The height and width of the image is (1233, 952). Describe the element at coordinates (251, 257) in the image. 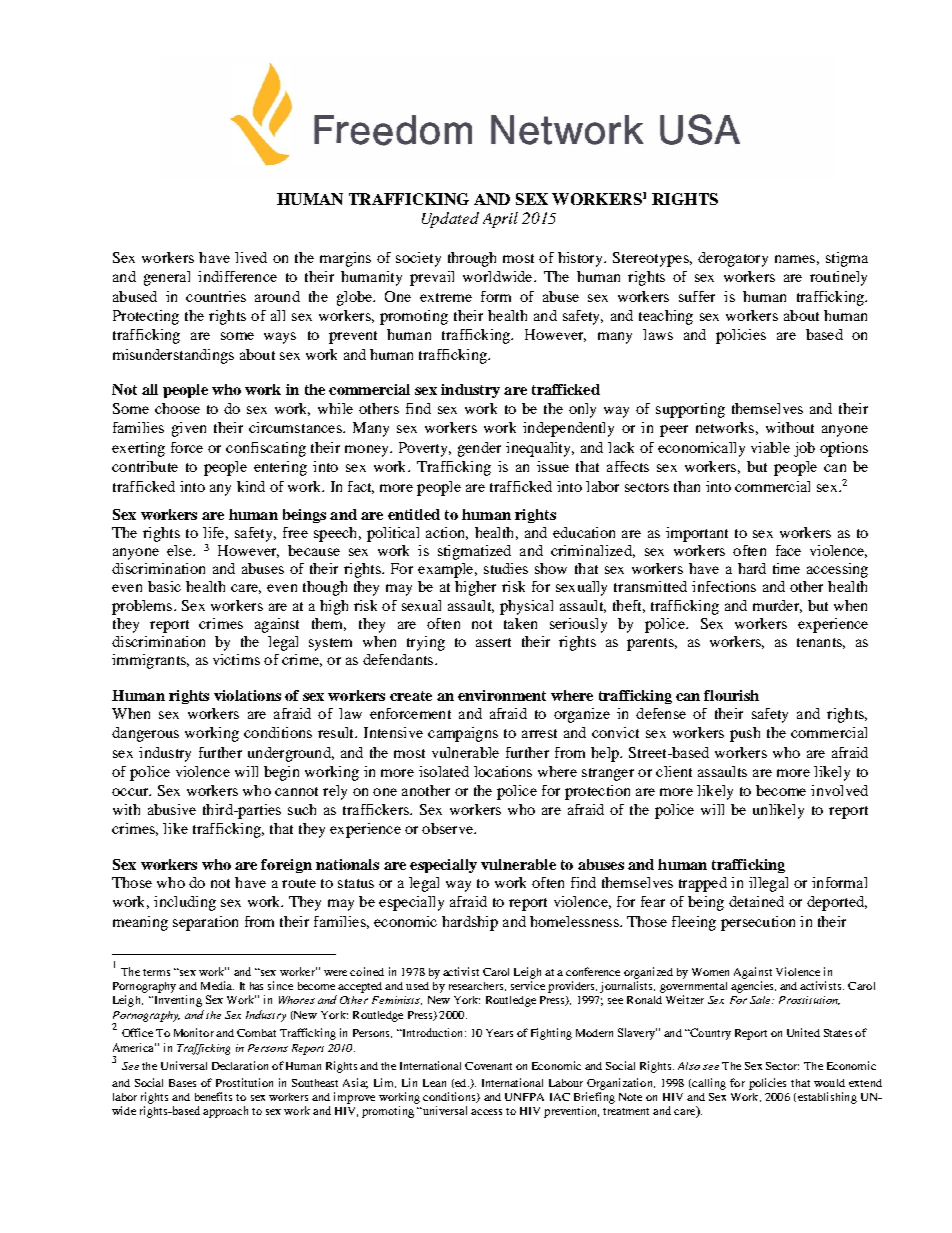

I see `lived` at that location.
